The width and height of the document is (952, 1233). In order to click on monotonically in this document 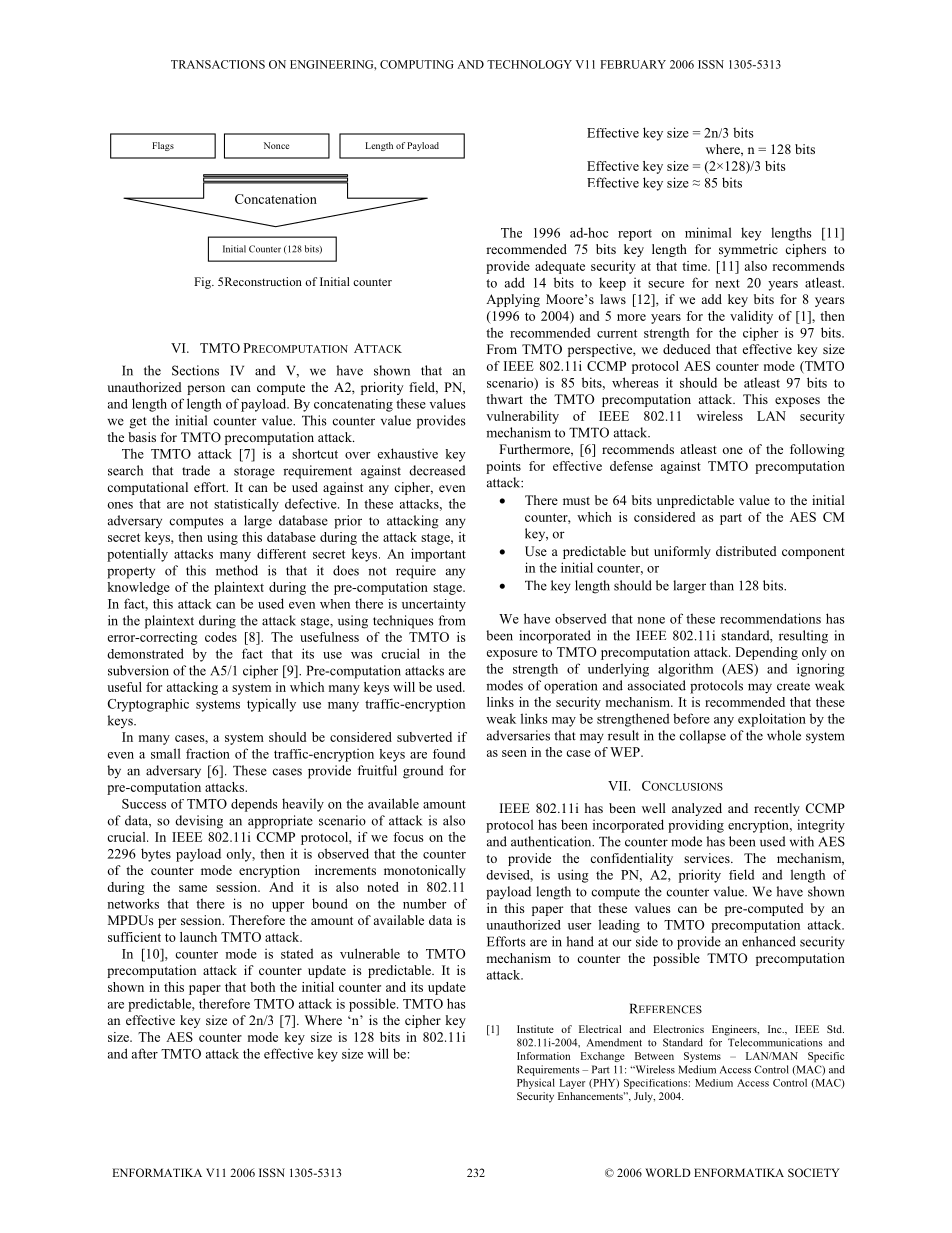, I will do `click(425, 871)`.
